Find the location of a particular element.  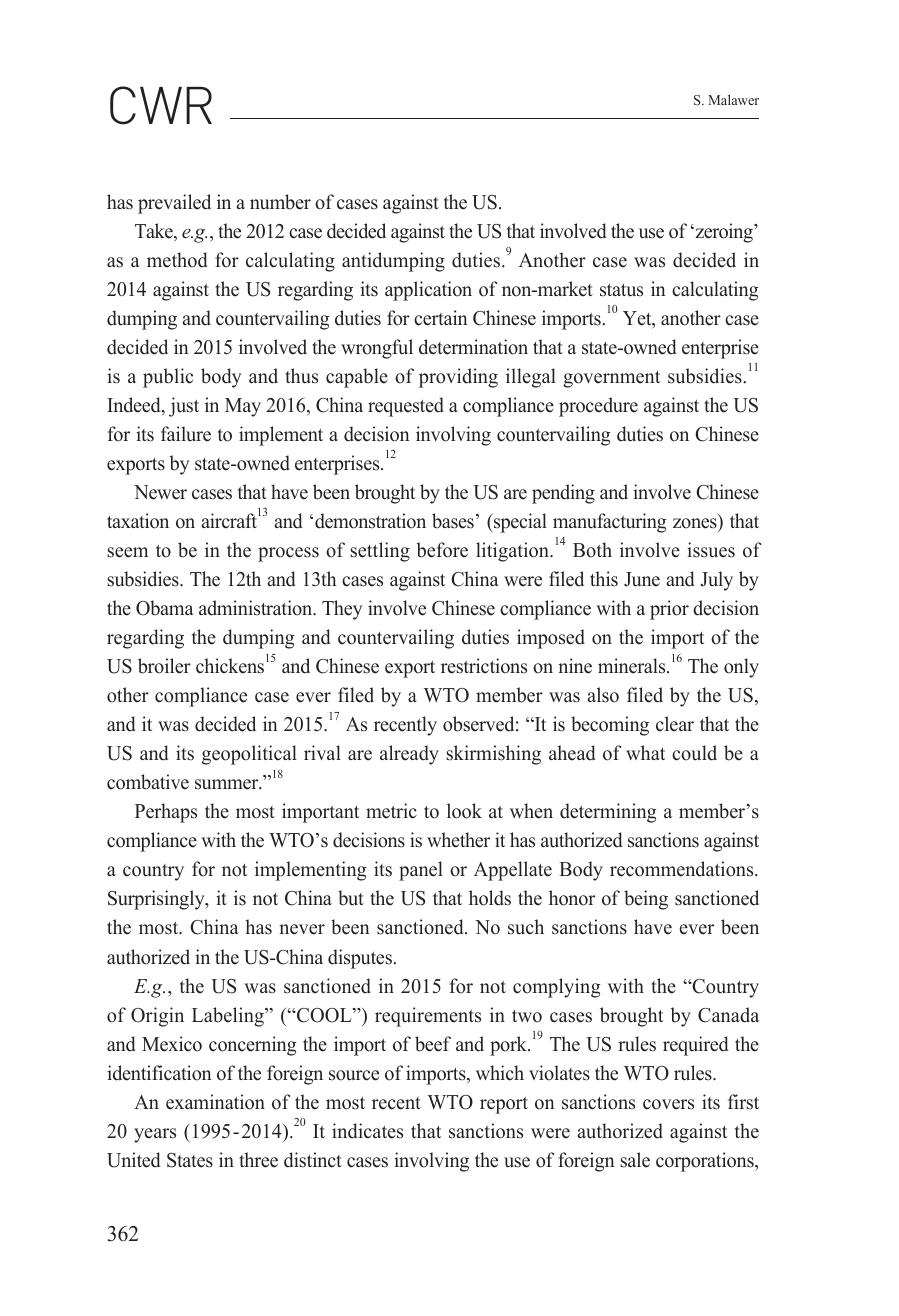

zeroing is located at coordinates (724, 233).
